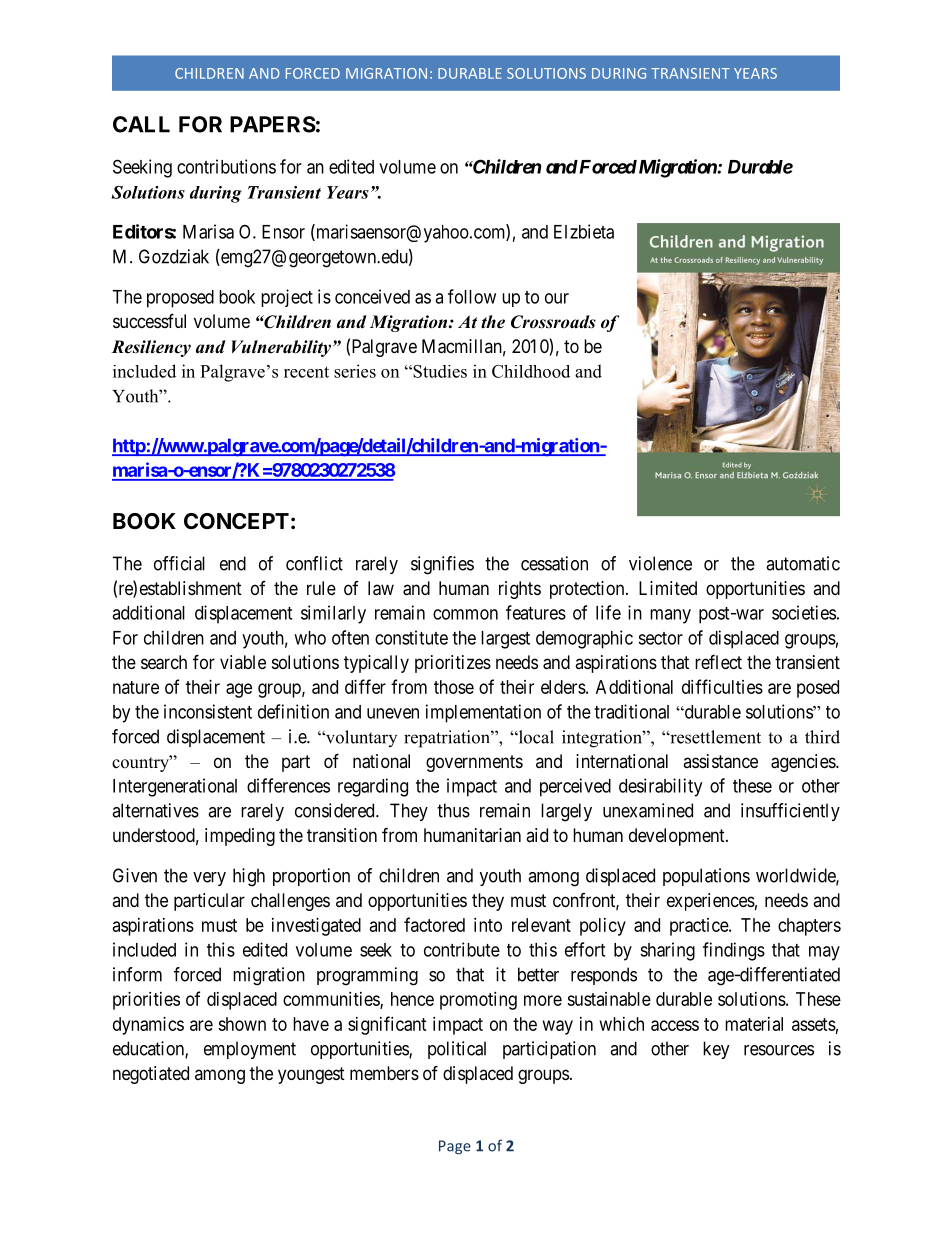  Describe the element at coordinates (803, 563) in the image. I see `automatic` at that location.
